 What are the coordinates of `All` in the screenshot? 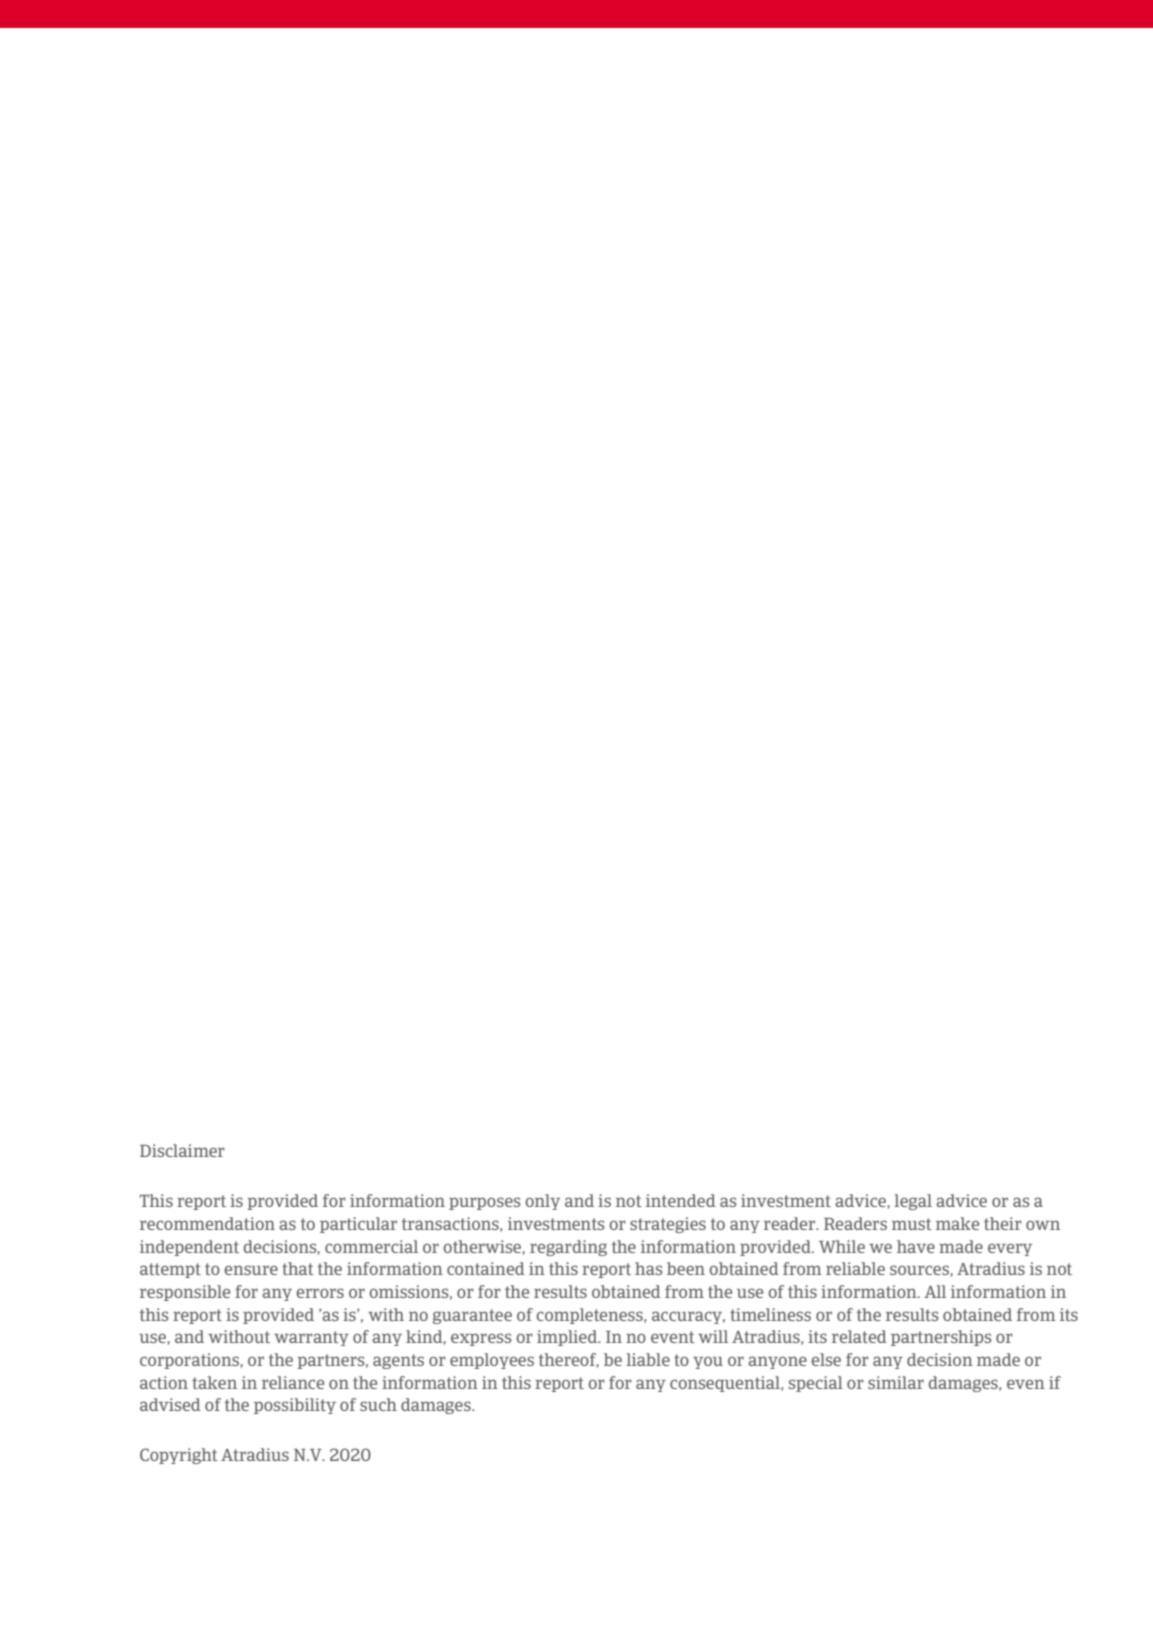 It's located at (935, 1291).
